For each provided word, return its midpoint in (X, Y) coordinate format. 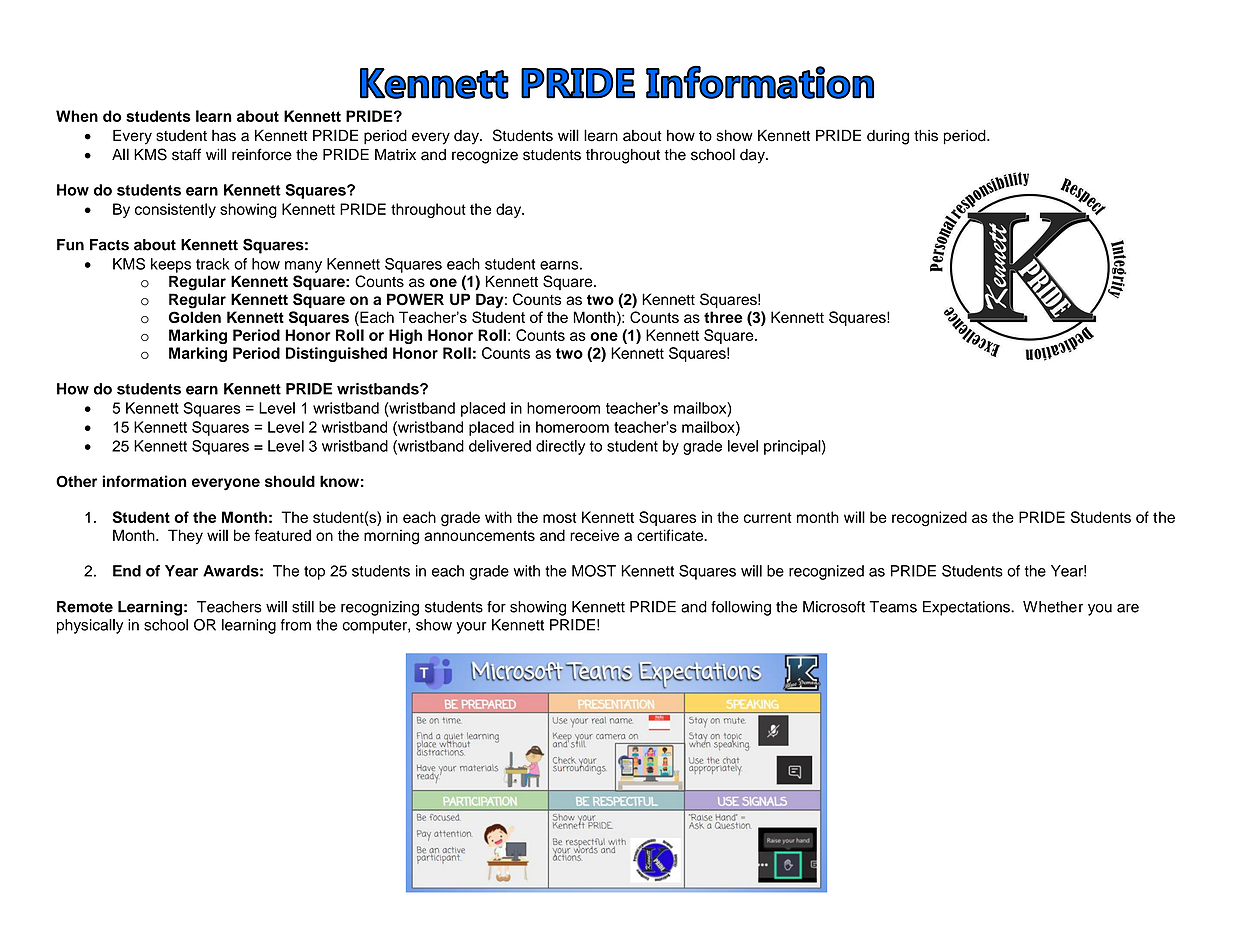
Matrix (395, 155)
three (723, 317)
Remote (85, 607)
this (926, 135)
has (224, 136)
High (405, 336)
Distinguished (336, 354)
